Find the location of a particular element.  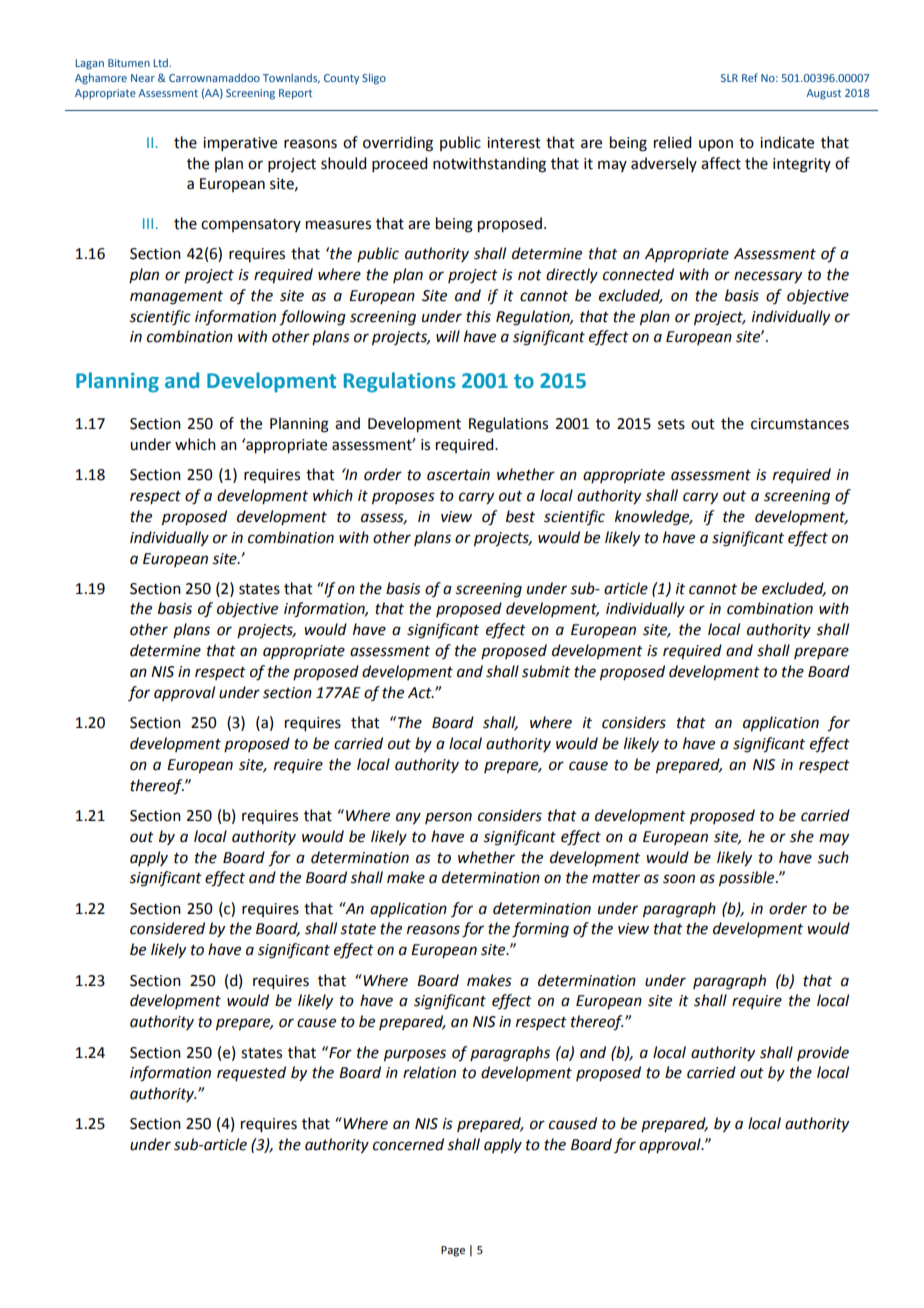

requested is located at coordinates (251, 1073).
